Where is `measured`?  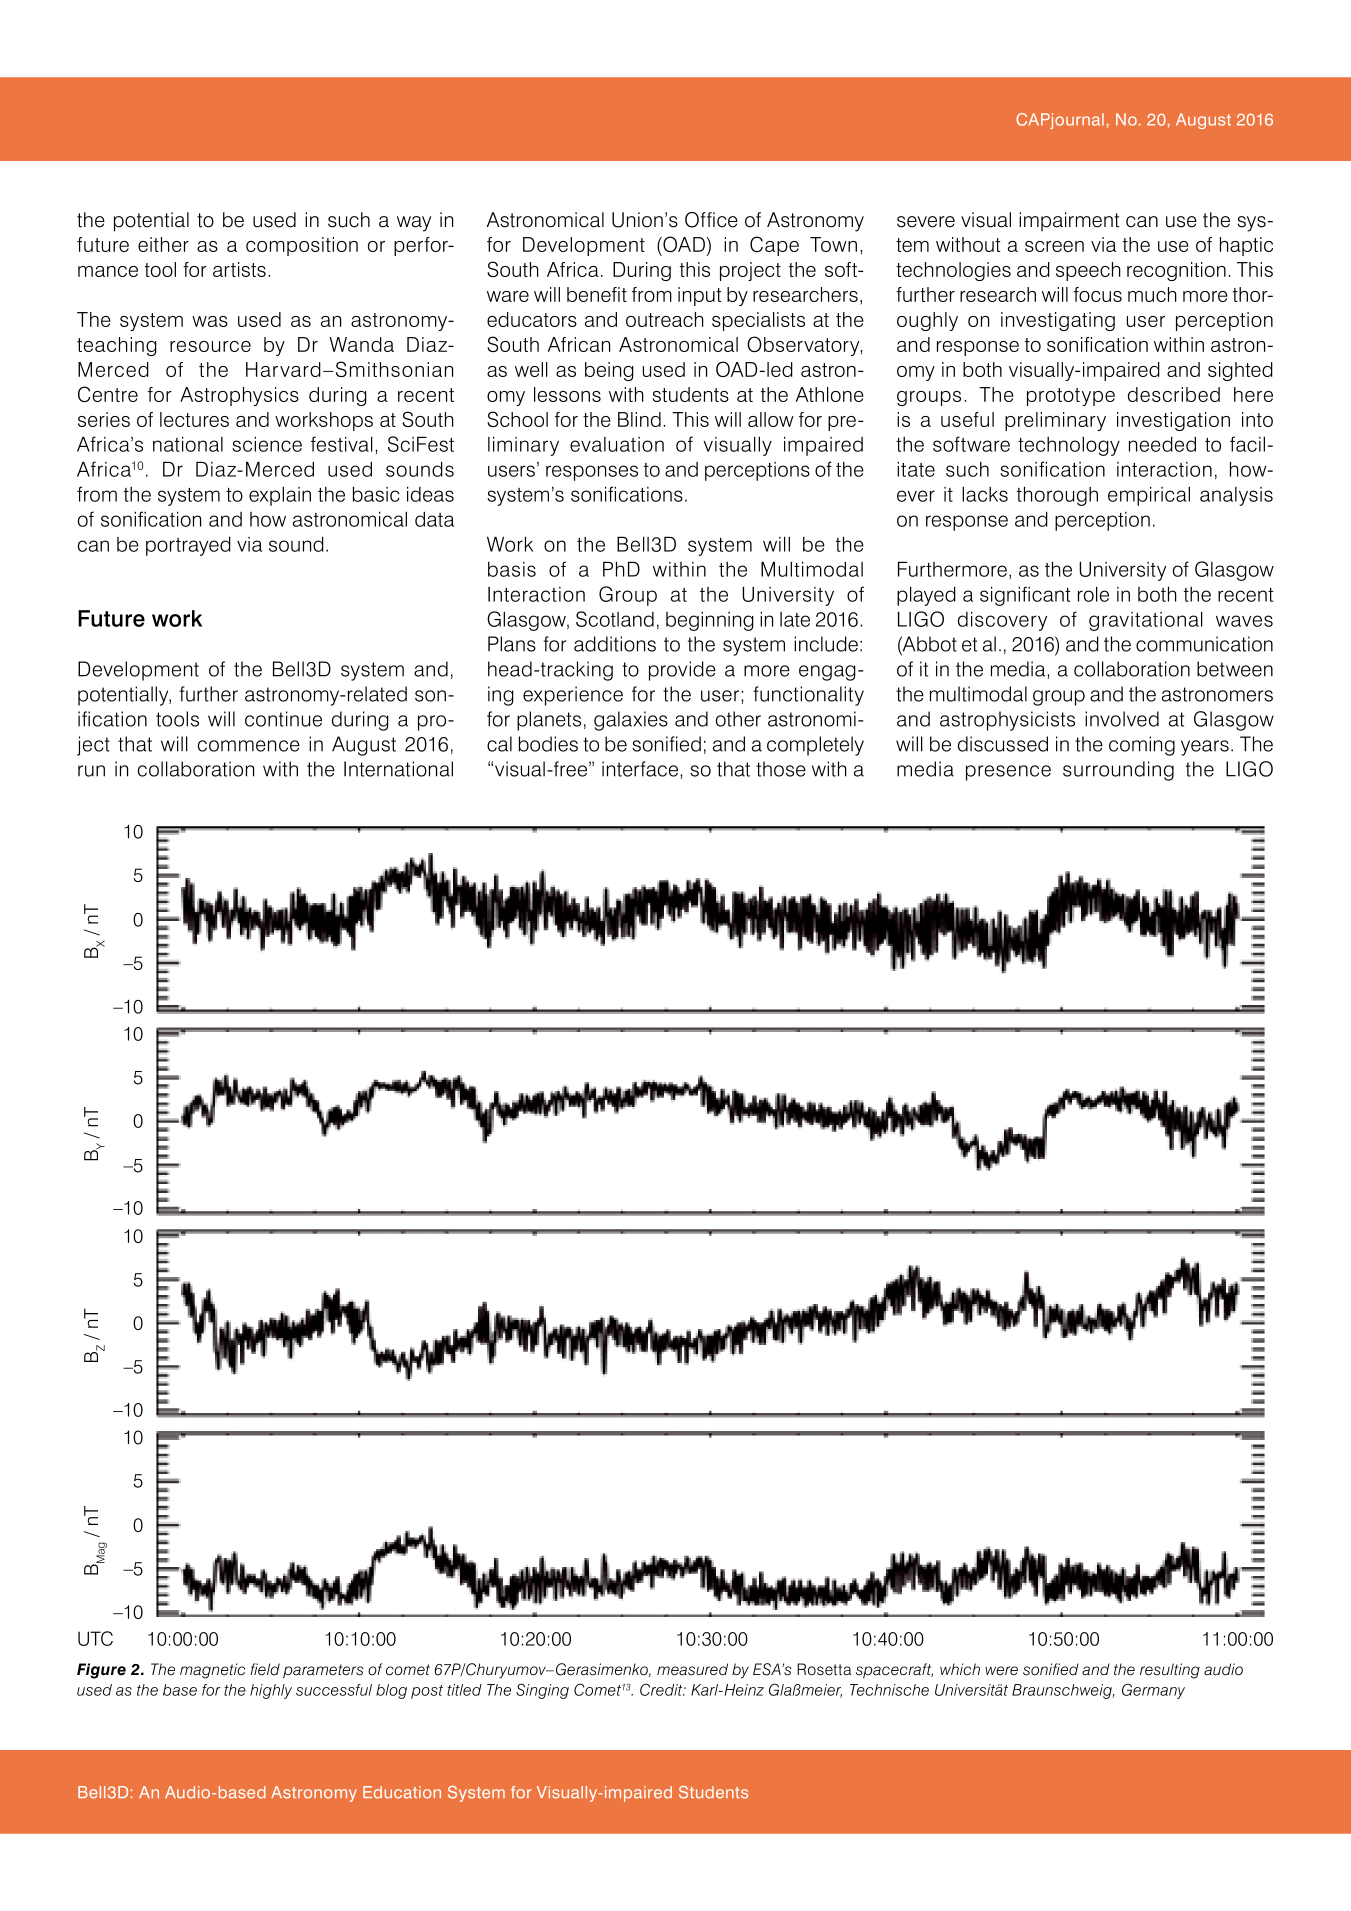
measured is located at coordinates (692, 1669).
